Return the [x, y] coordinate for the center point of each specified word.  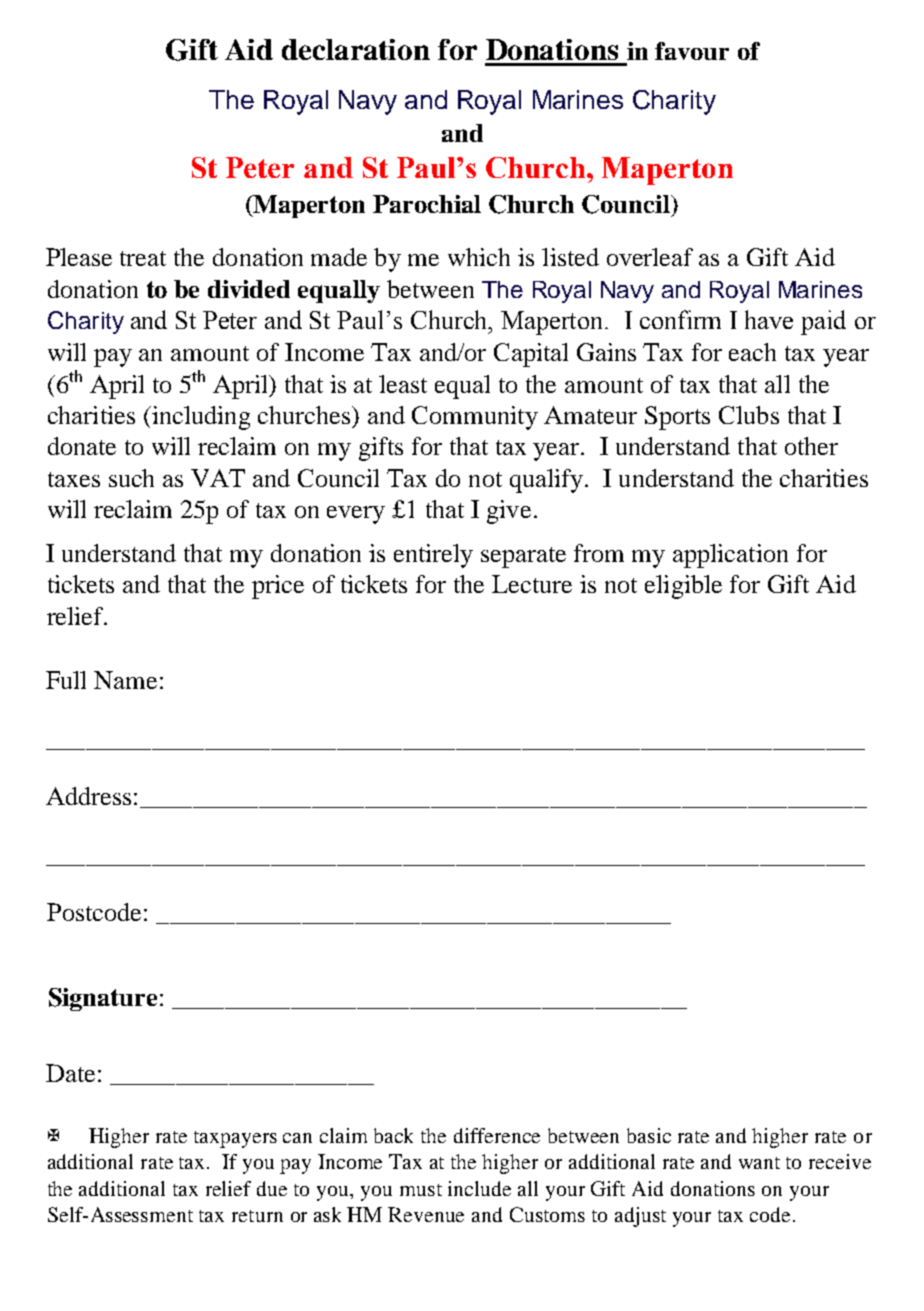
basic [649, 1135]
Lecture [532, 584]
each [752, 352]
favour [692, 51]
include [479, 1188]
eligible [683, 587]
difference [497, 1135]
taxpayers [235, 1139]
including [200, 418]
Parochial [427, 204]
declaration [356, 49]
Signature [103, 999]
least [403, 384]
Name [125, 680]
